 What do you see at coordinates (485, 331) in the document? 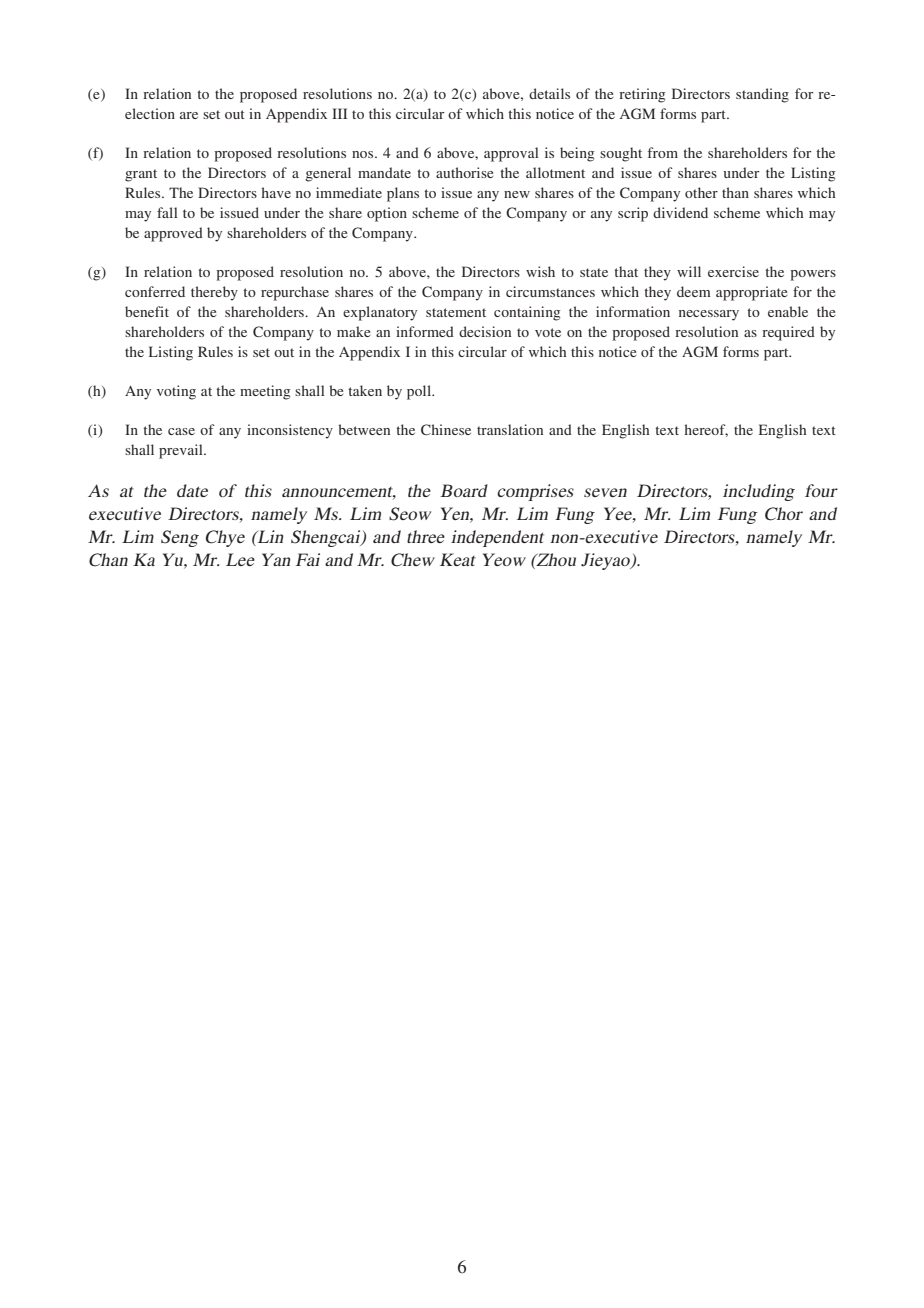
I see `decision` at bounding box center [485, 331].
